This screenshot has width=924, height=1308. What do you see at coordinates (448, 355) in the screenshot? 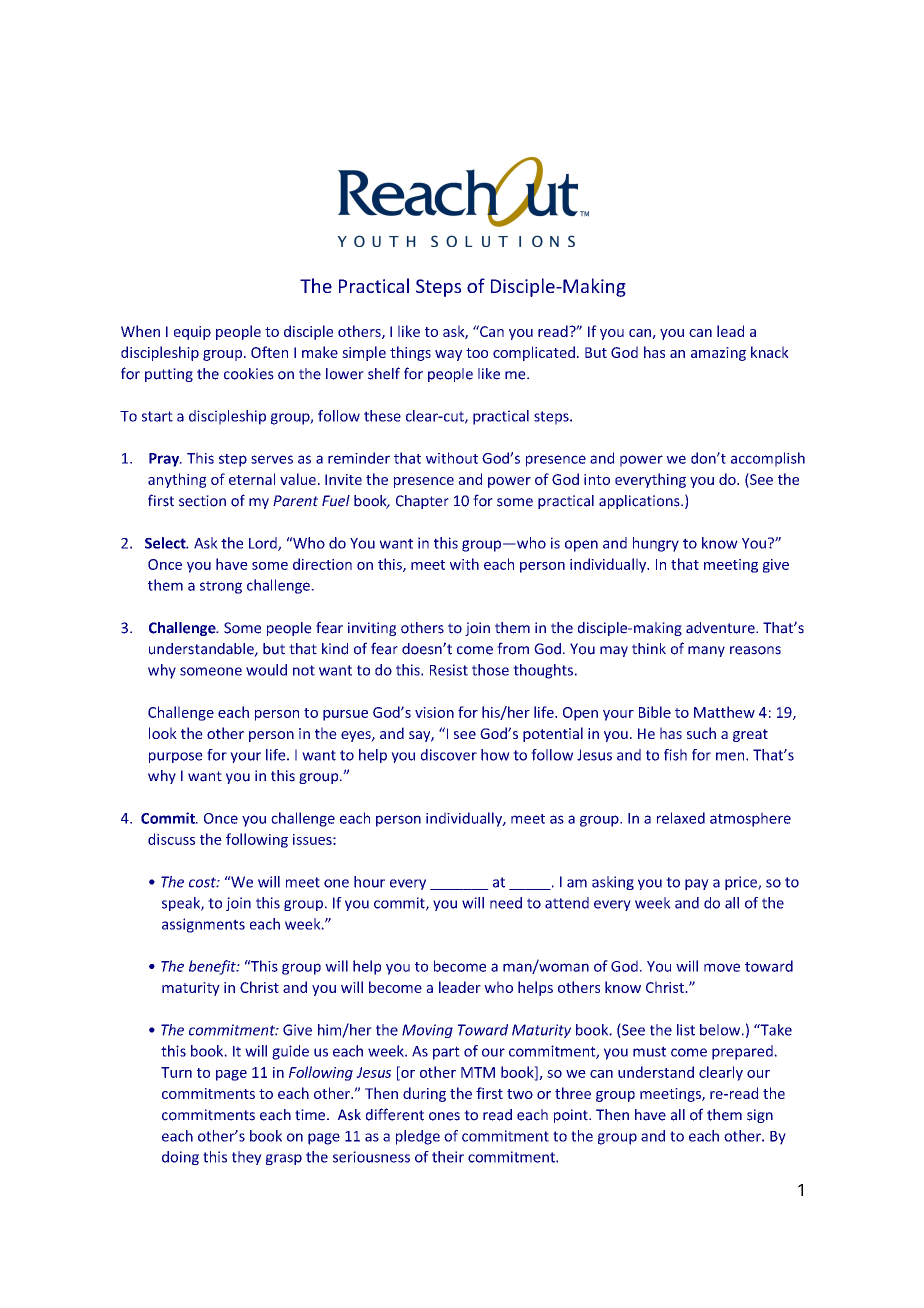
I see `way` at bounding box center [448, 355].
